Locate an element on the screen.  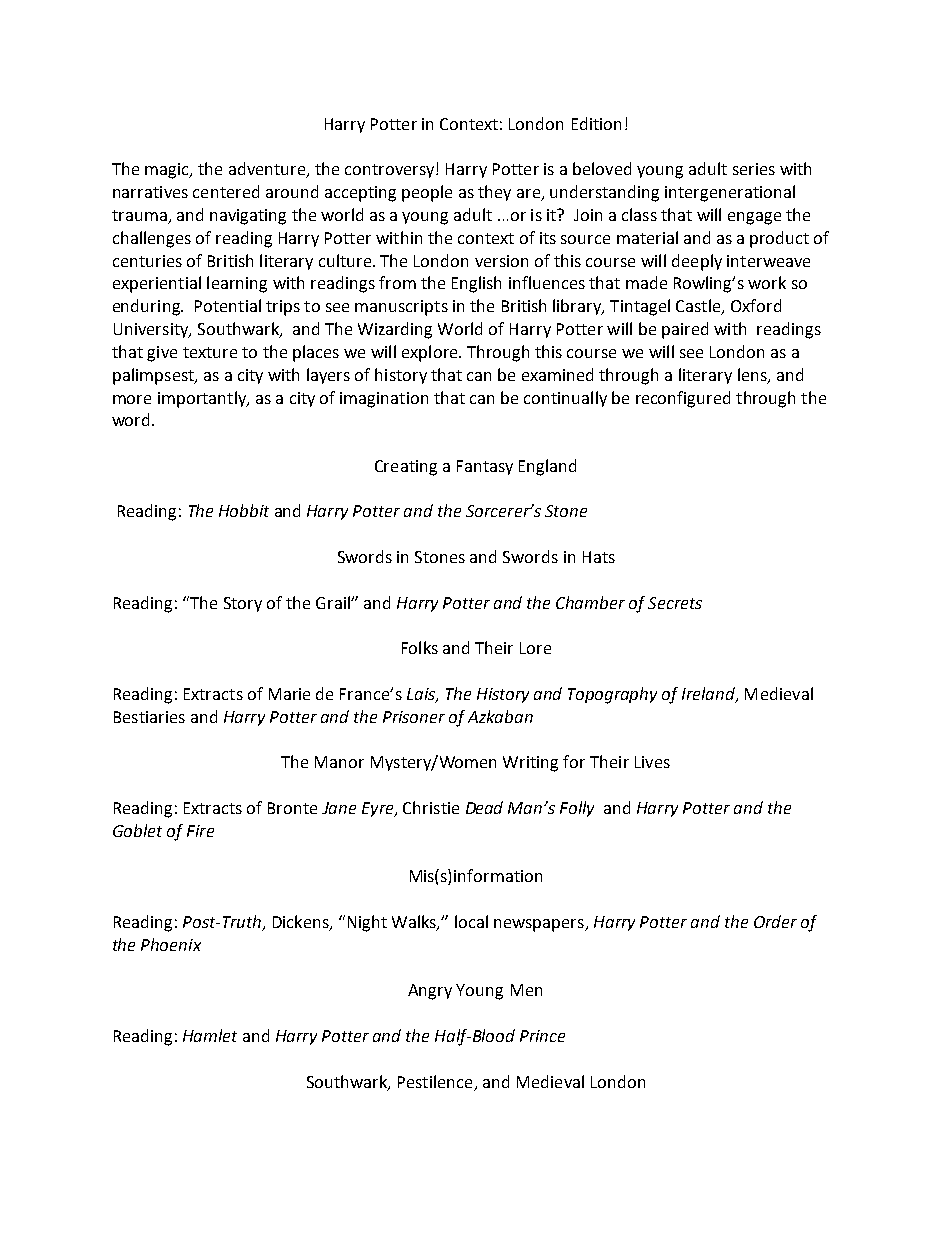
Phoenix is located at coordinates (171, 944).
